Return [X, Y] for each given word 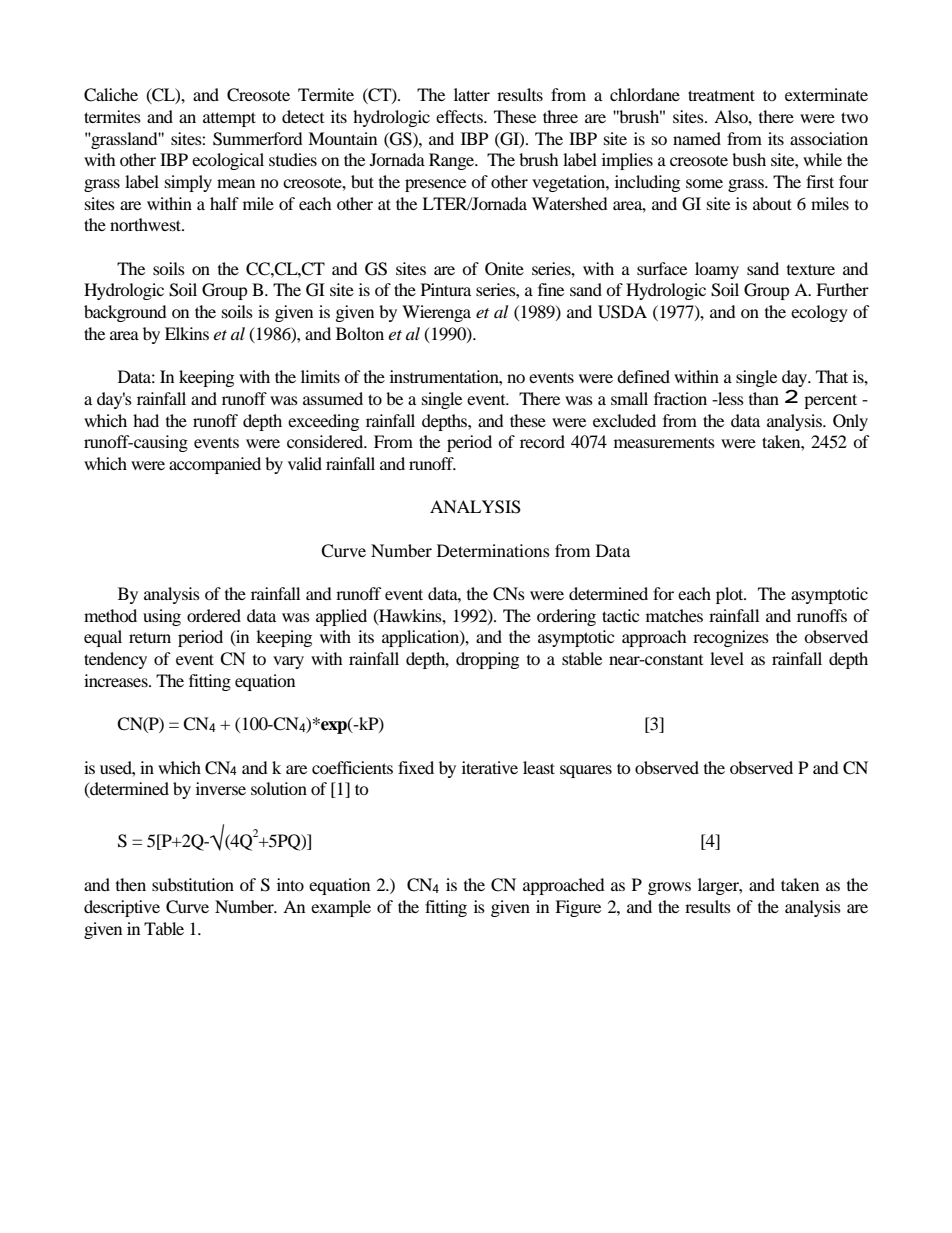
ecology [819, 313]
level [727, 658]
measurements [664, 442]
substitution [193, 884]
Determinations [493, 550]
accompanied [215, 465]
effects [460, 116]
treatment [721, 95]
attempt [229, 119]
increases [117, 680]
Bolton [360, 333]
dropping [487, 660]
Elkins [187, 333]
